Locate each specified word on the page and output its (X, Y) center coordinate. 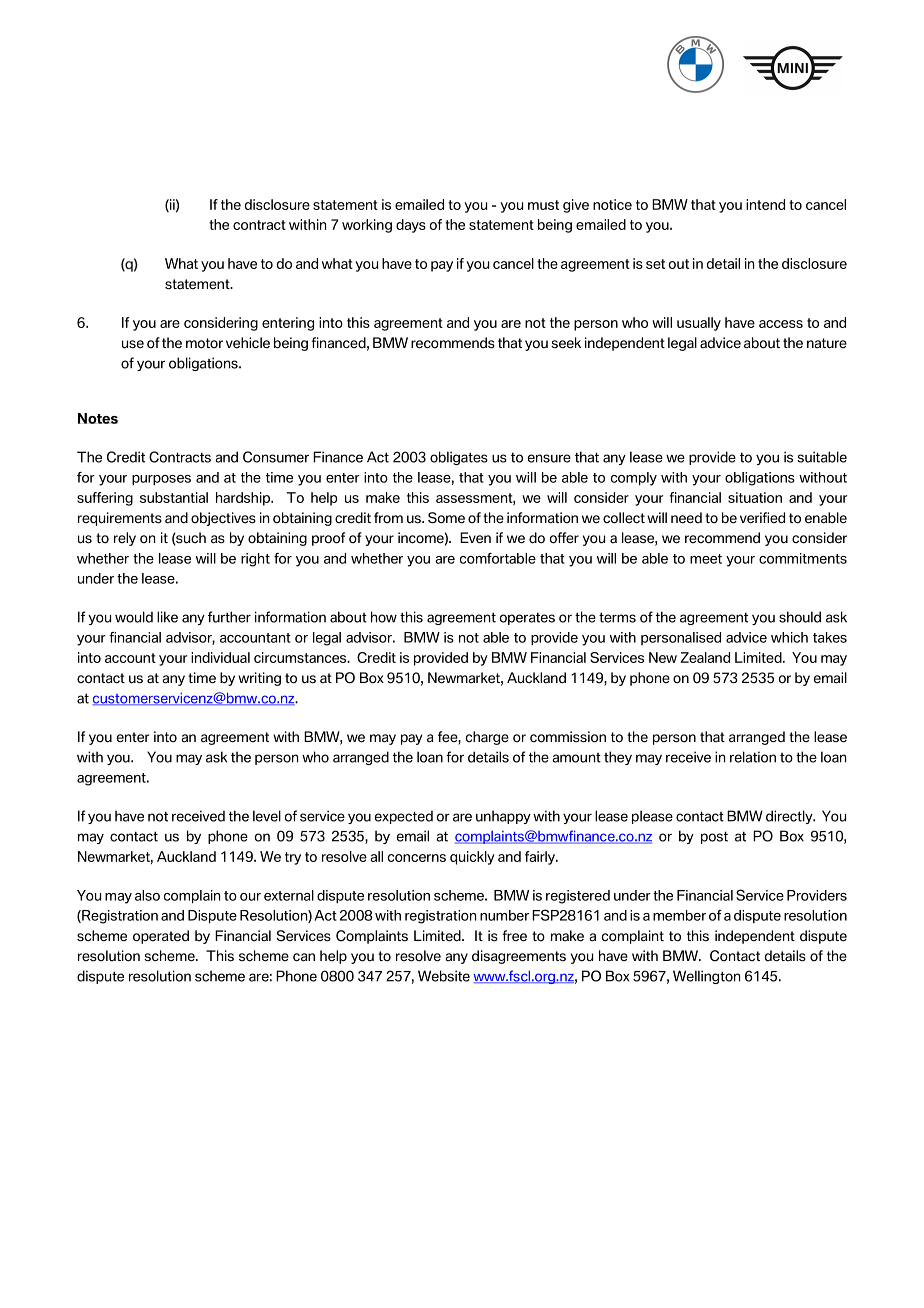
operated (161, 937)
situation (755, 497)
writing (259, 679)
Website (444, 976)
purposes (161, 480)
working (367, 226)
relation (753, 757)
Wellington (706, 977)
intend (765, 204)
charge (487, 738)
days (411, 226)
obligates (459, 458)
